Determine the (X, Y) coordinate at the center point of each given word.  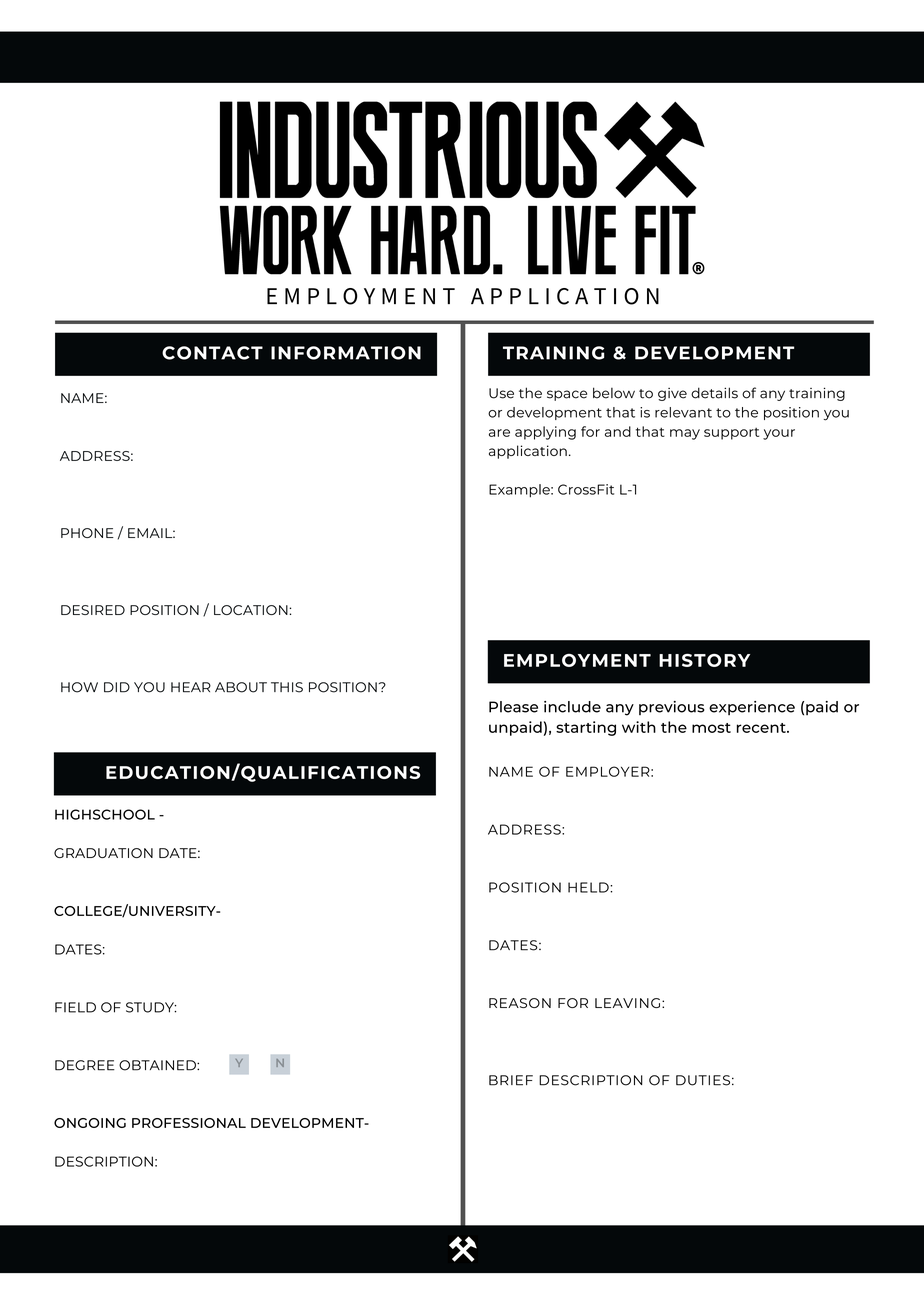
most (711, 728)
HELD (589, 887)
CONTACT (212, 353)
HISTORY (704, 660)
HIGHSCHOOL (105, 814)
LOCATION (252, 610)
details (714, 393)
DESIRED (93, 610)
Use (501, 393)
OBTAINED (158, 1065)
